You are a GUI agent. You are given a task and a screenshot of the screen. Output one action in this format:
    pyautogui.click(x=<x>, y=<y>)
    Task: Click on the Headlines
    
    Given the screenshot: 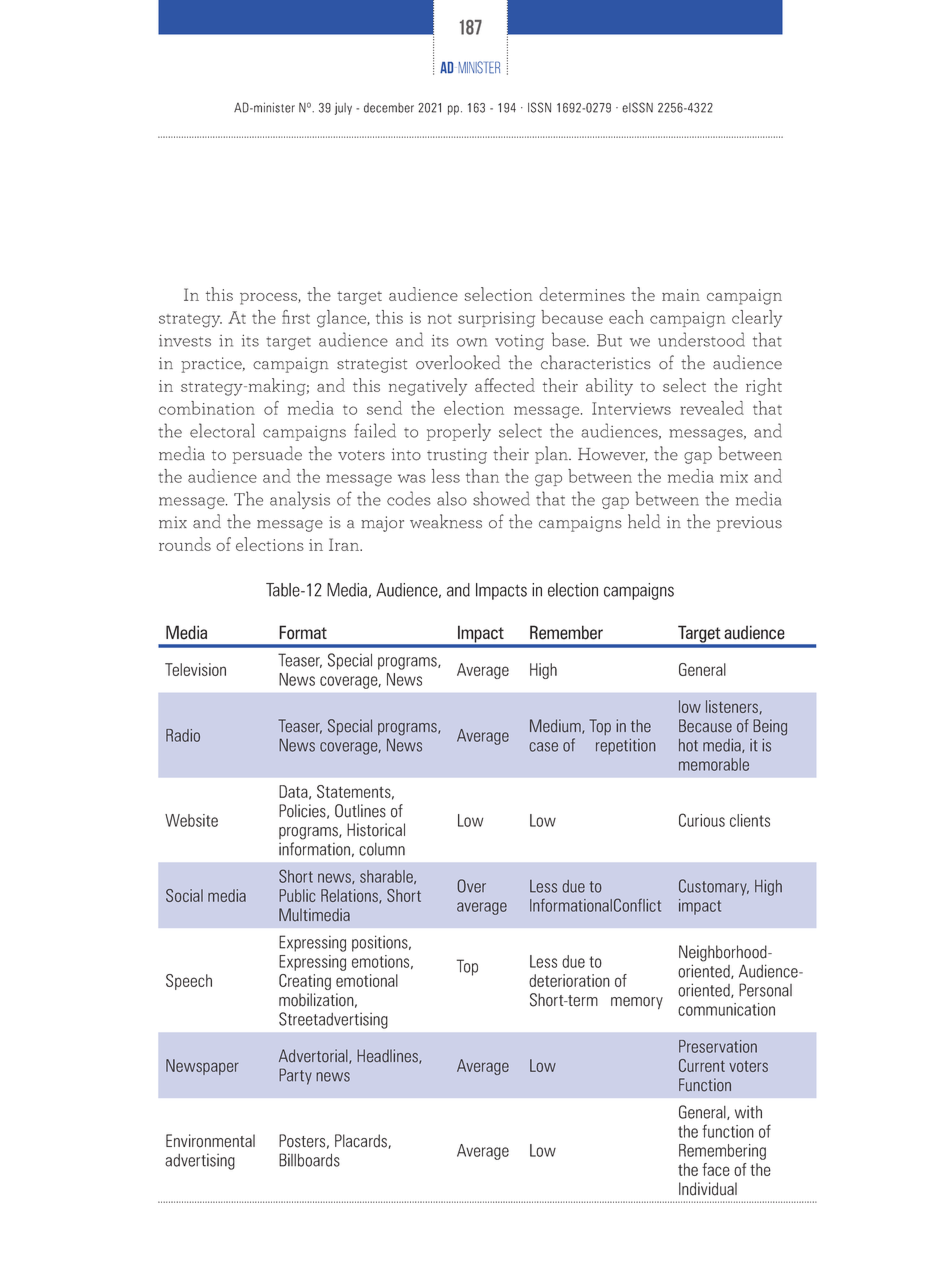 What is the action you would take?
    pyautogui.click(x=388, y=1056)
